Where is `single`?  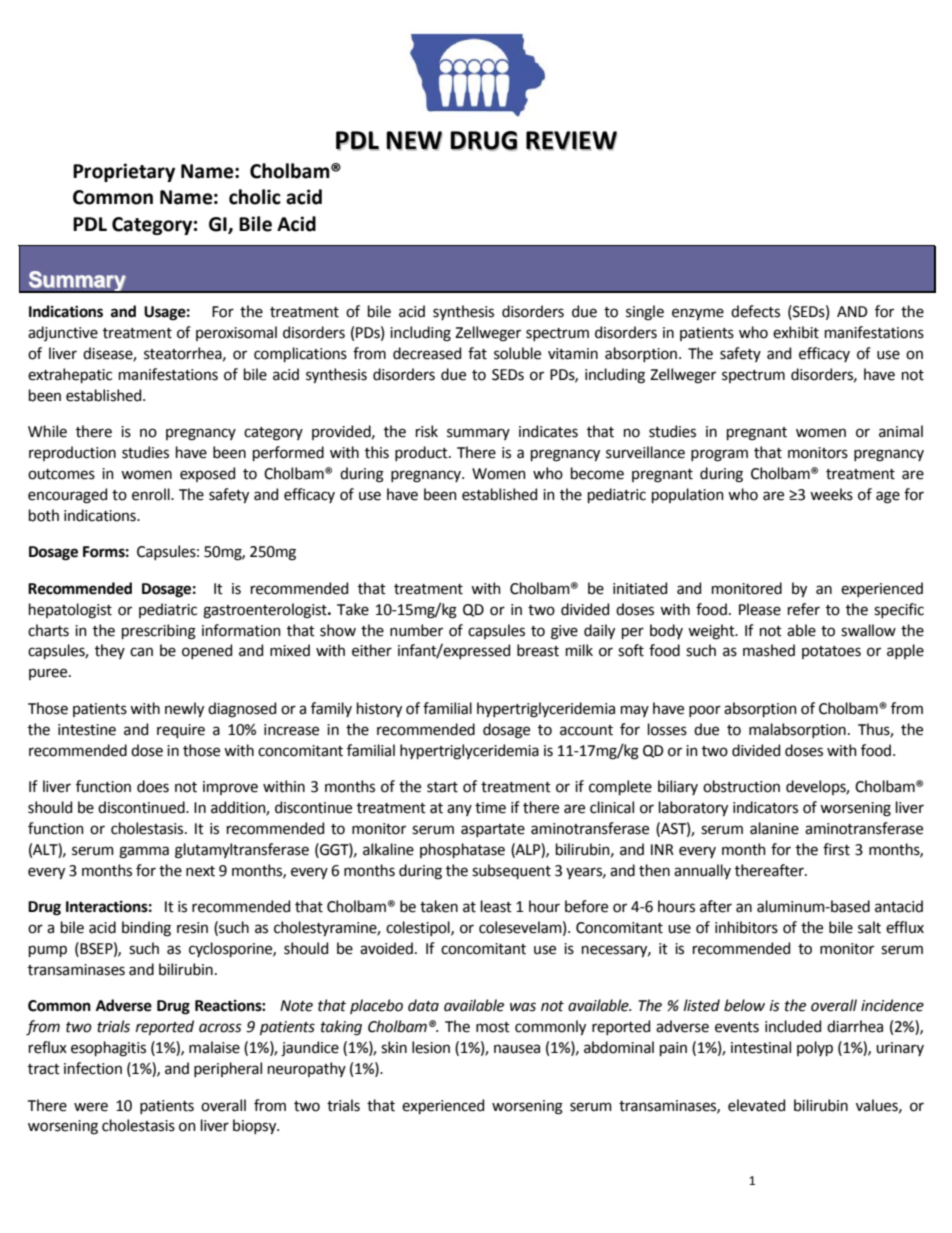
single is located at coordinates (645, 313).
